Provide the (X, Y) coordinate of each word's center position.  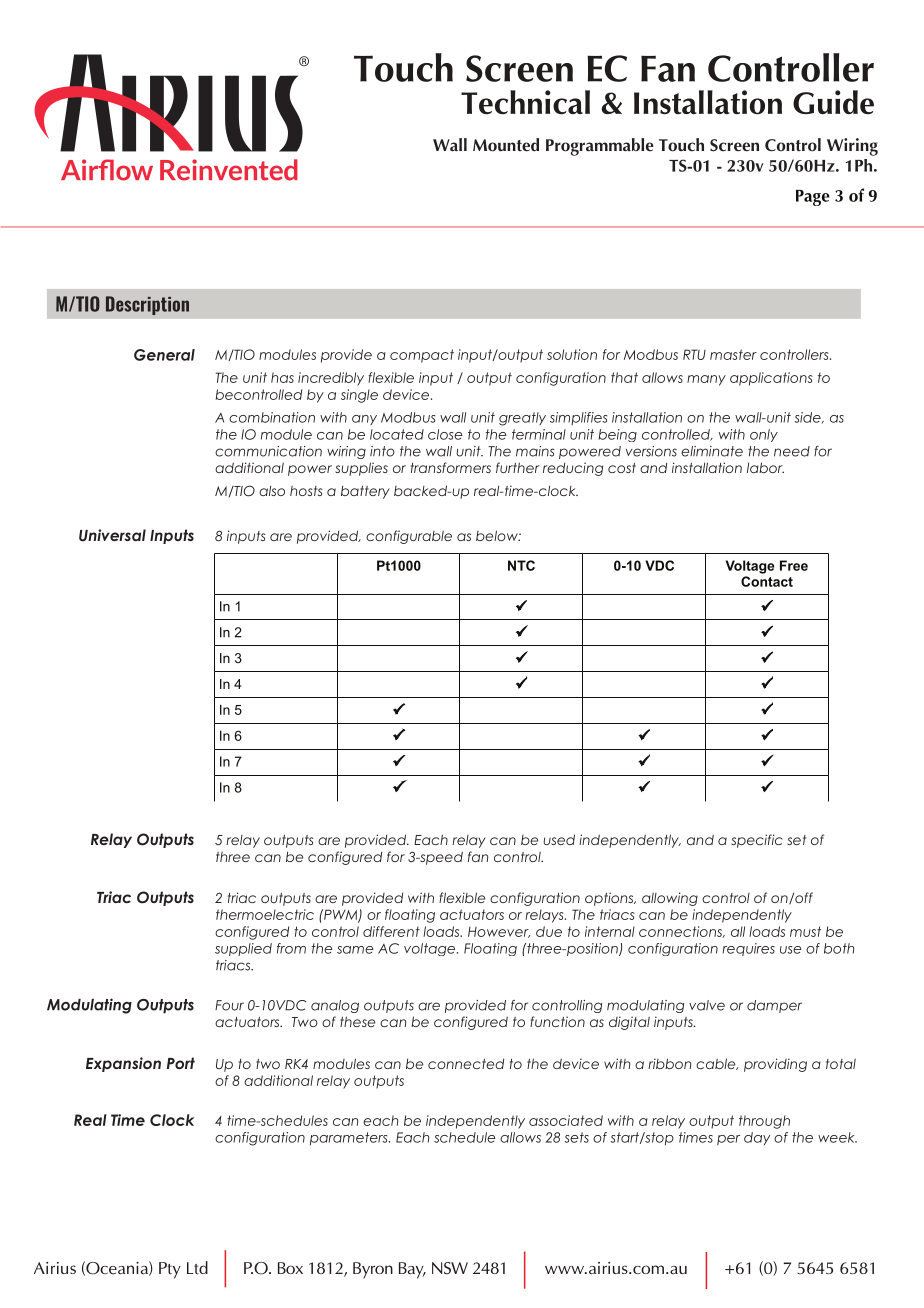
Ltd (197, 1267)
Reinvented (229, 170)
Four (229, 1005)
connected (466, 1064)
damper (774, 1006)
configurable (409, 537)
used (559, 839)
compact (422, 356)
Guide (833, 102)
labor (765, 467)
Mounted (506, 145)
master (733, 354)
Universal (112, 535)
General (164, 355)
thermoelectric (265, 914)
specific (757, 841)
